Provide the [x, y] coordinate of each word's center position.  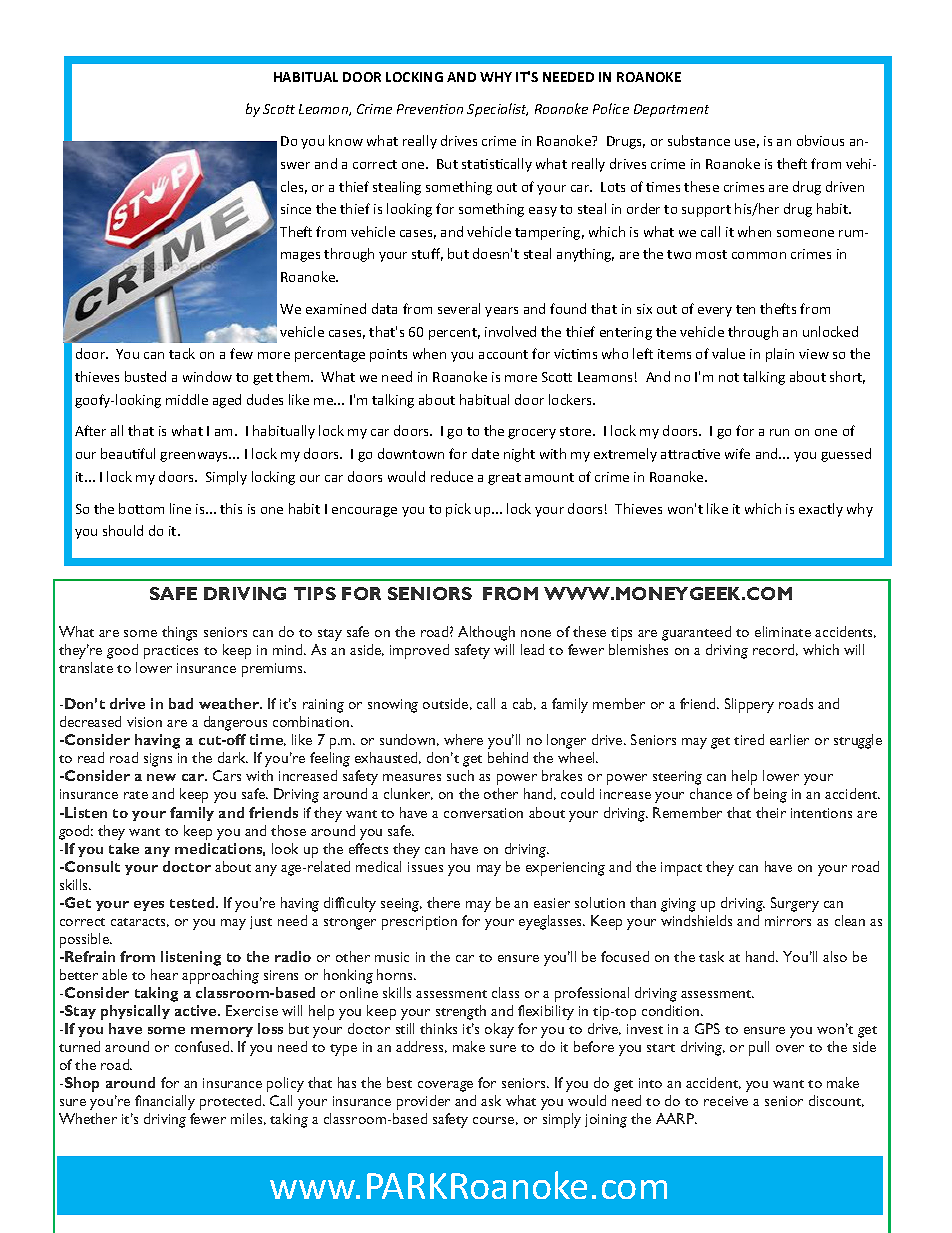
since [296, 209]
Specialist [497, 110]
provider [423, 1102]
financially [165, 1102]
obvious [820, 140]
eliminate [783, 631]
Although [486, 633]
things [179, 633]
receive [726, 1101]
